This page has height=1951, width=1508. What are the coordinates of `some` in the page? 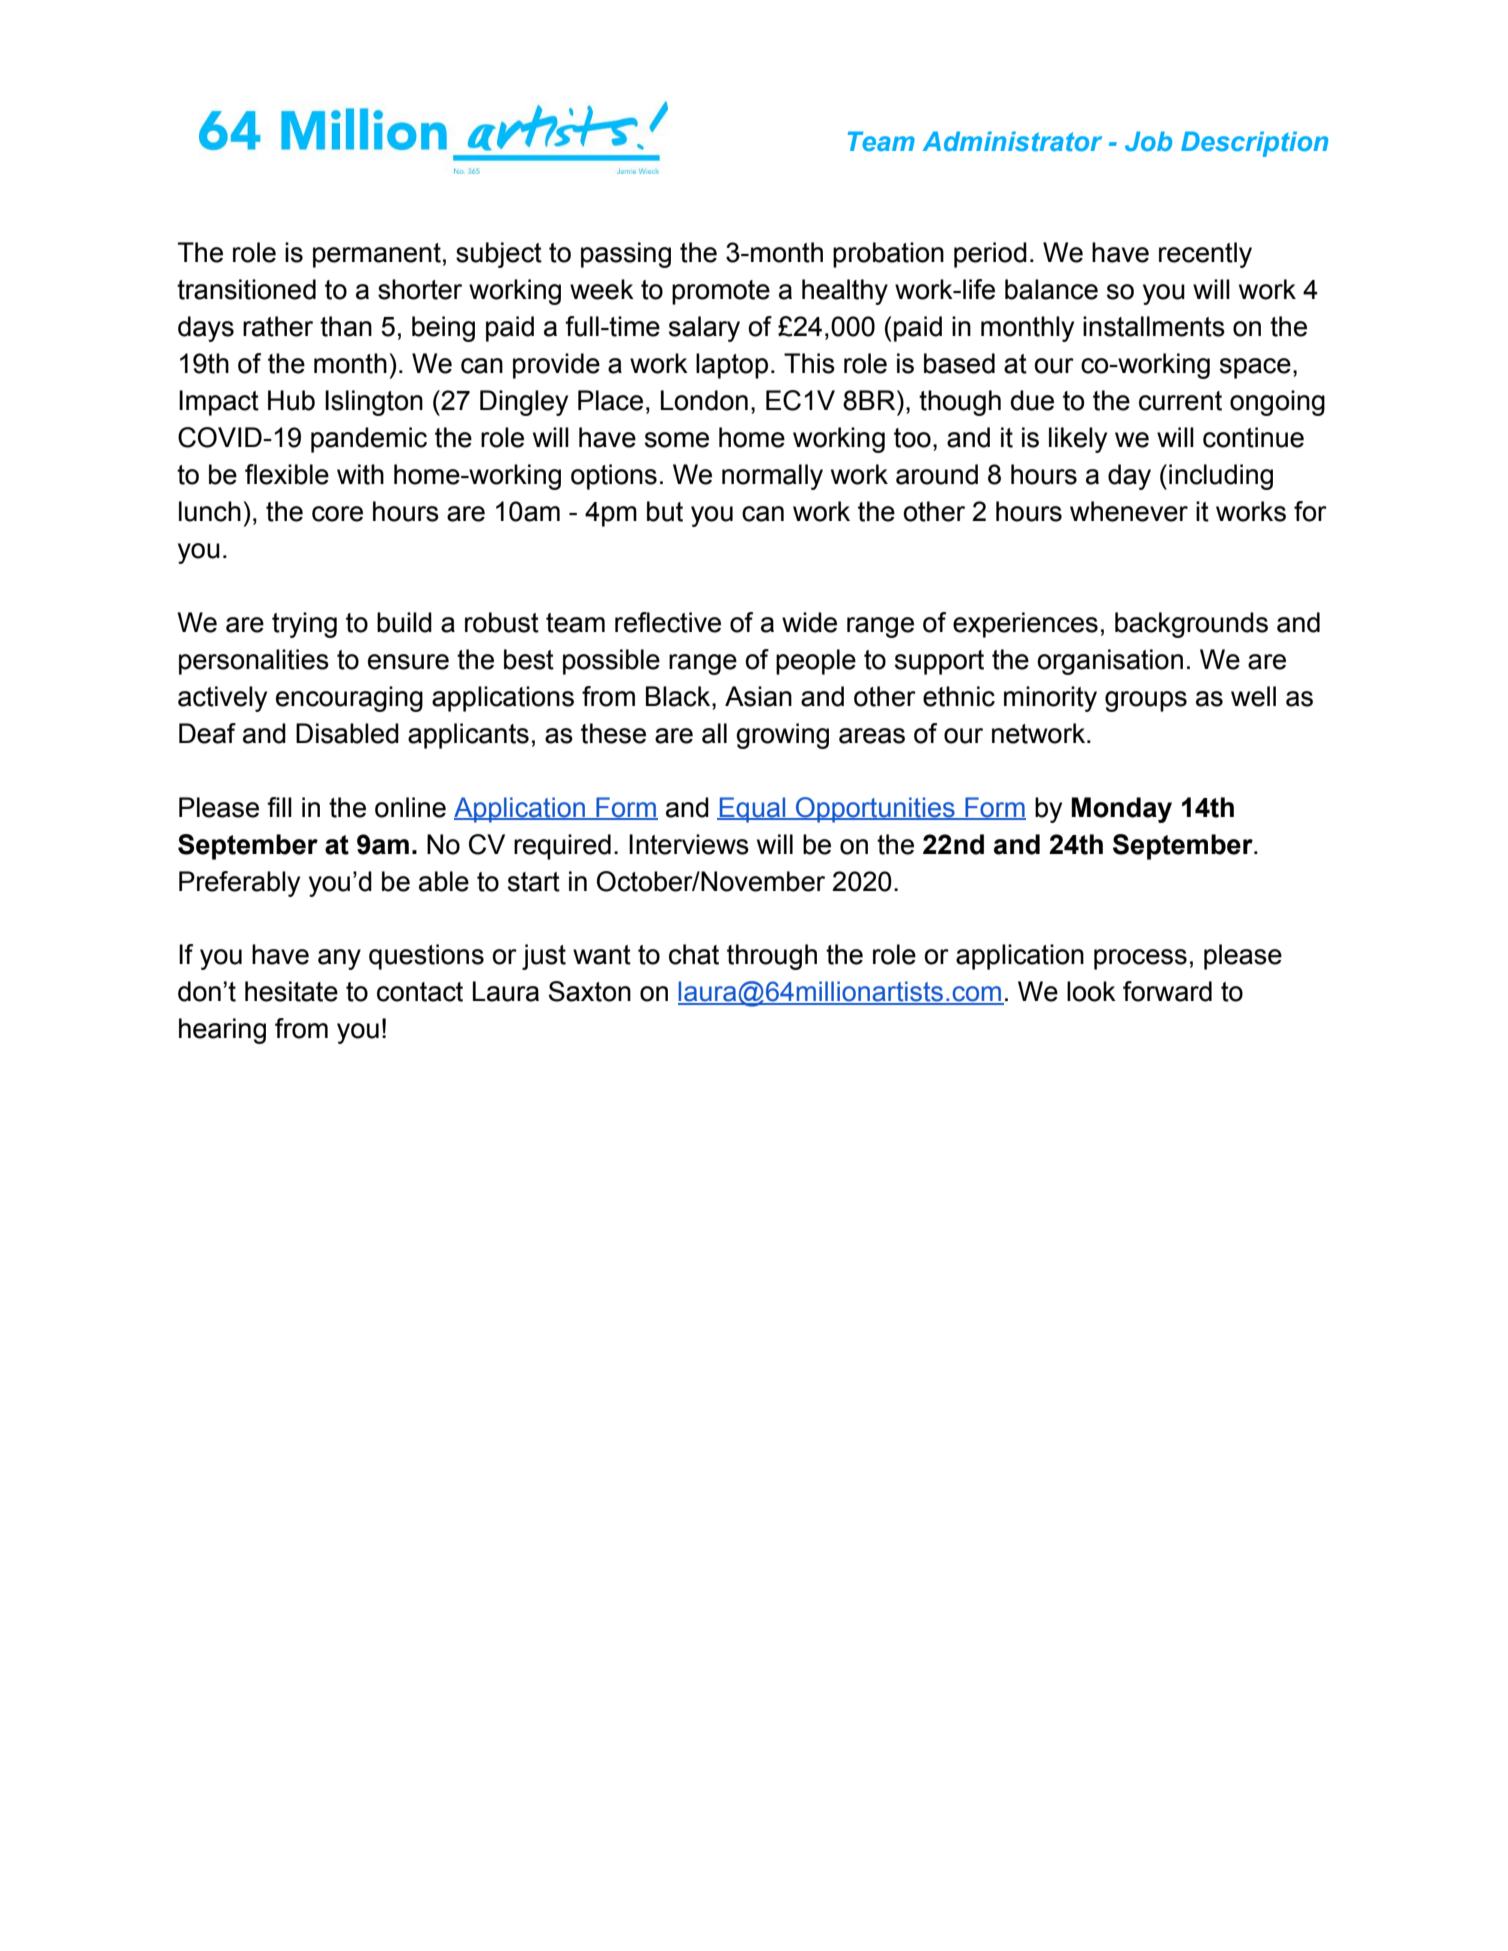 It's located at (677, 440).
